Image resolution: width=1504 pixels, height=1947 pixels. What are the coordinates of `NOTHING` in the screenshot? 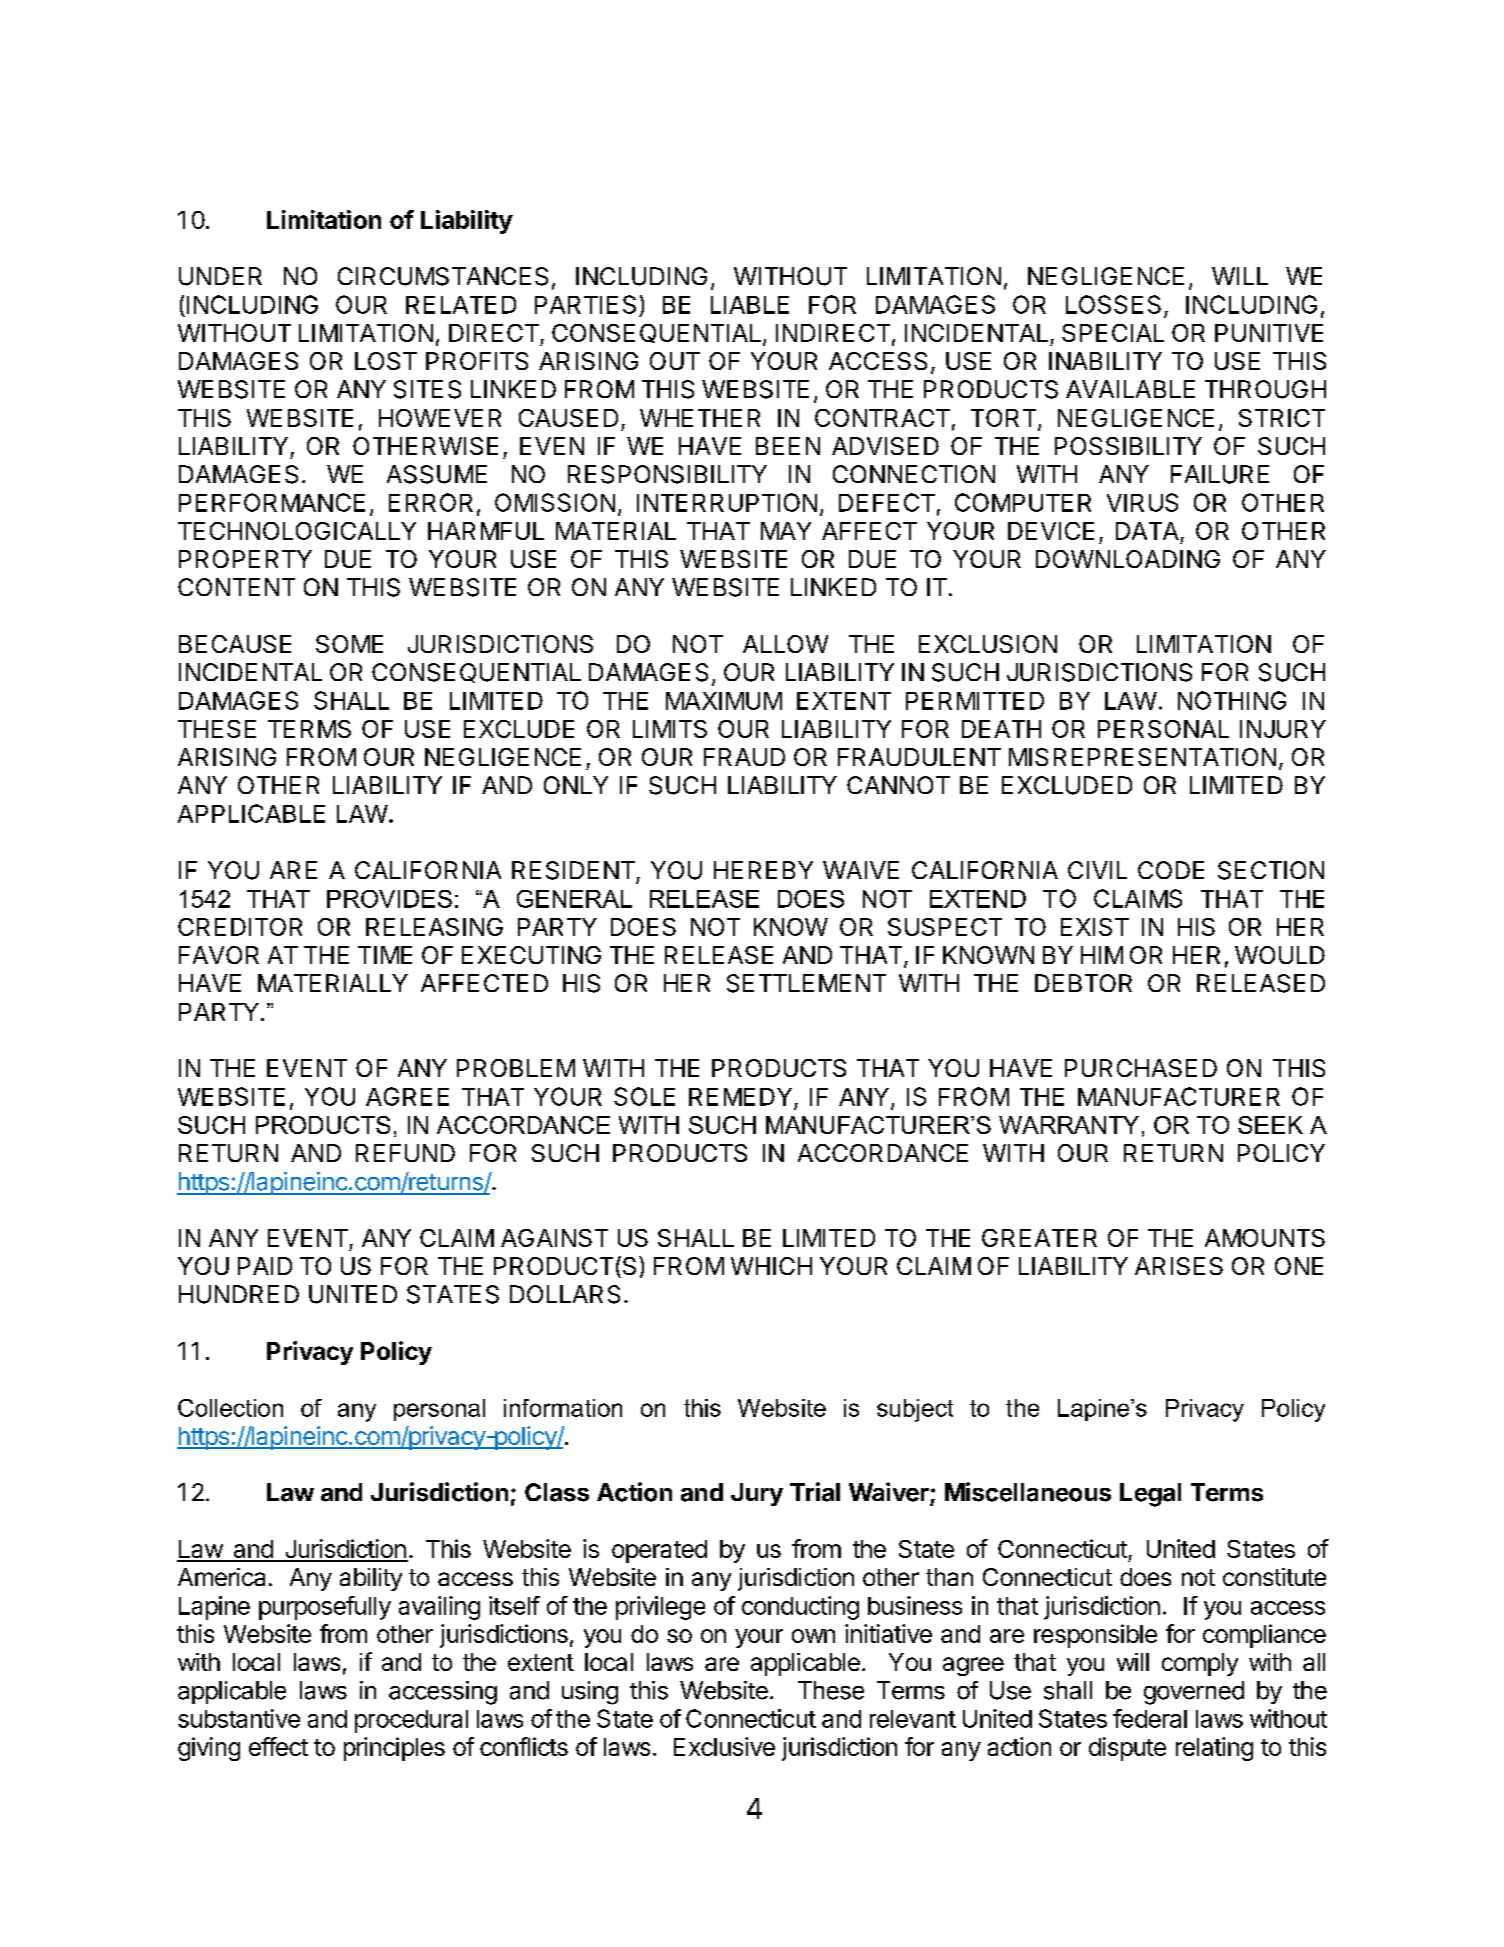 It's located at (1232, 700).
